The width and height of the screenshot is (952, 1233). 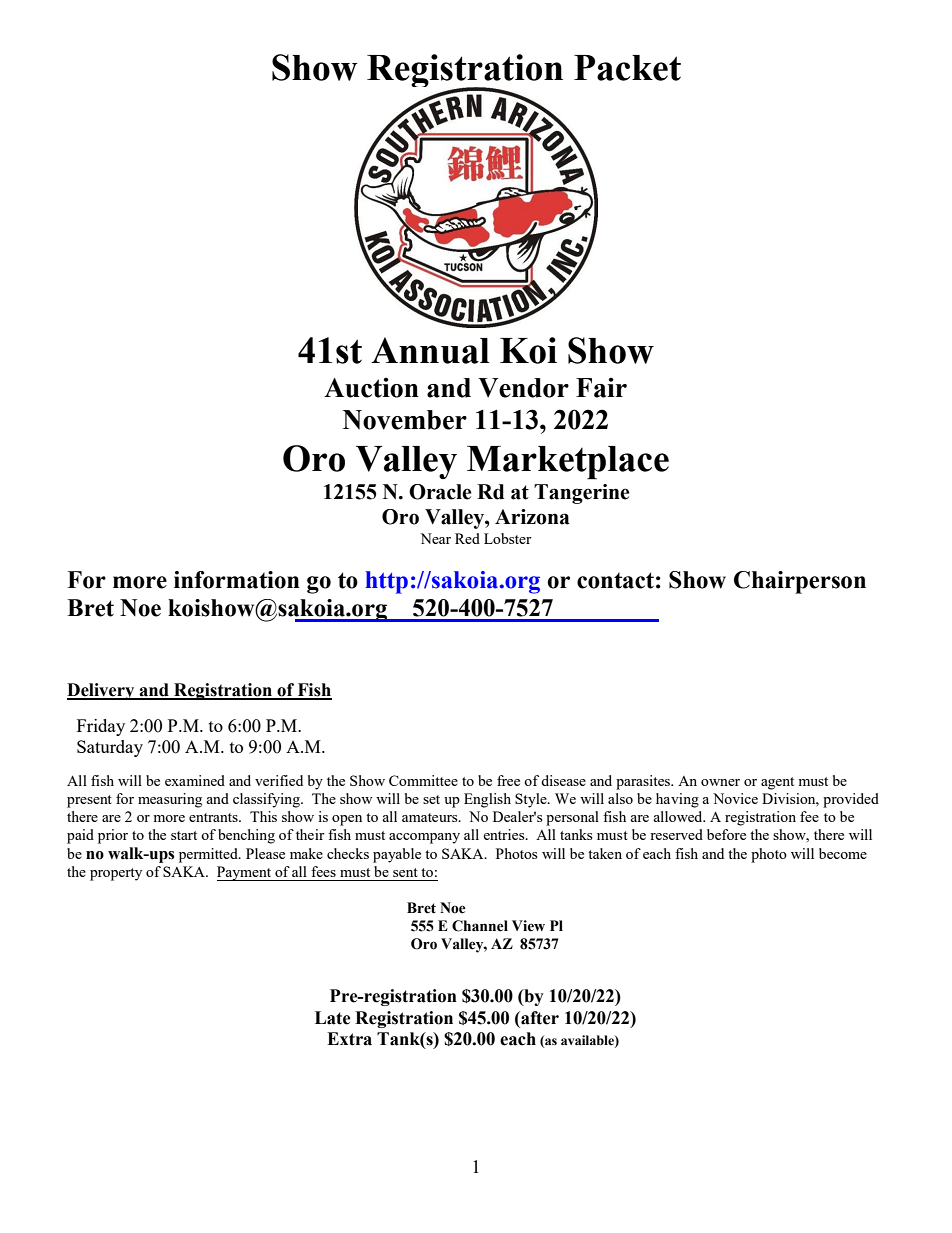 I want to click on Red, so click(x=467, y=538).
